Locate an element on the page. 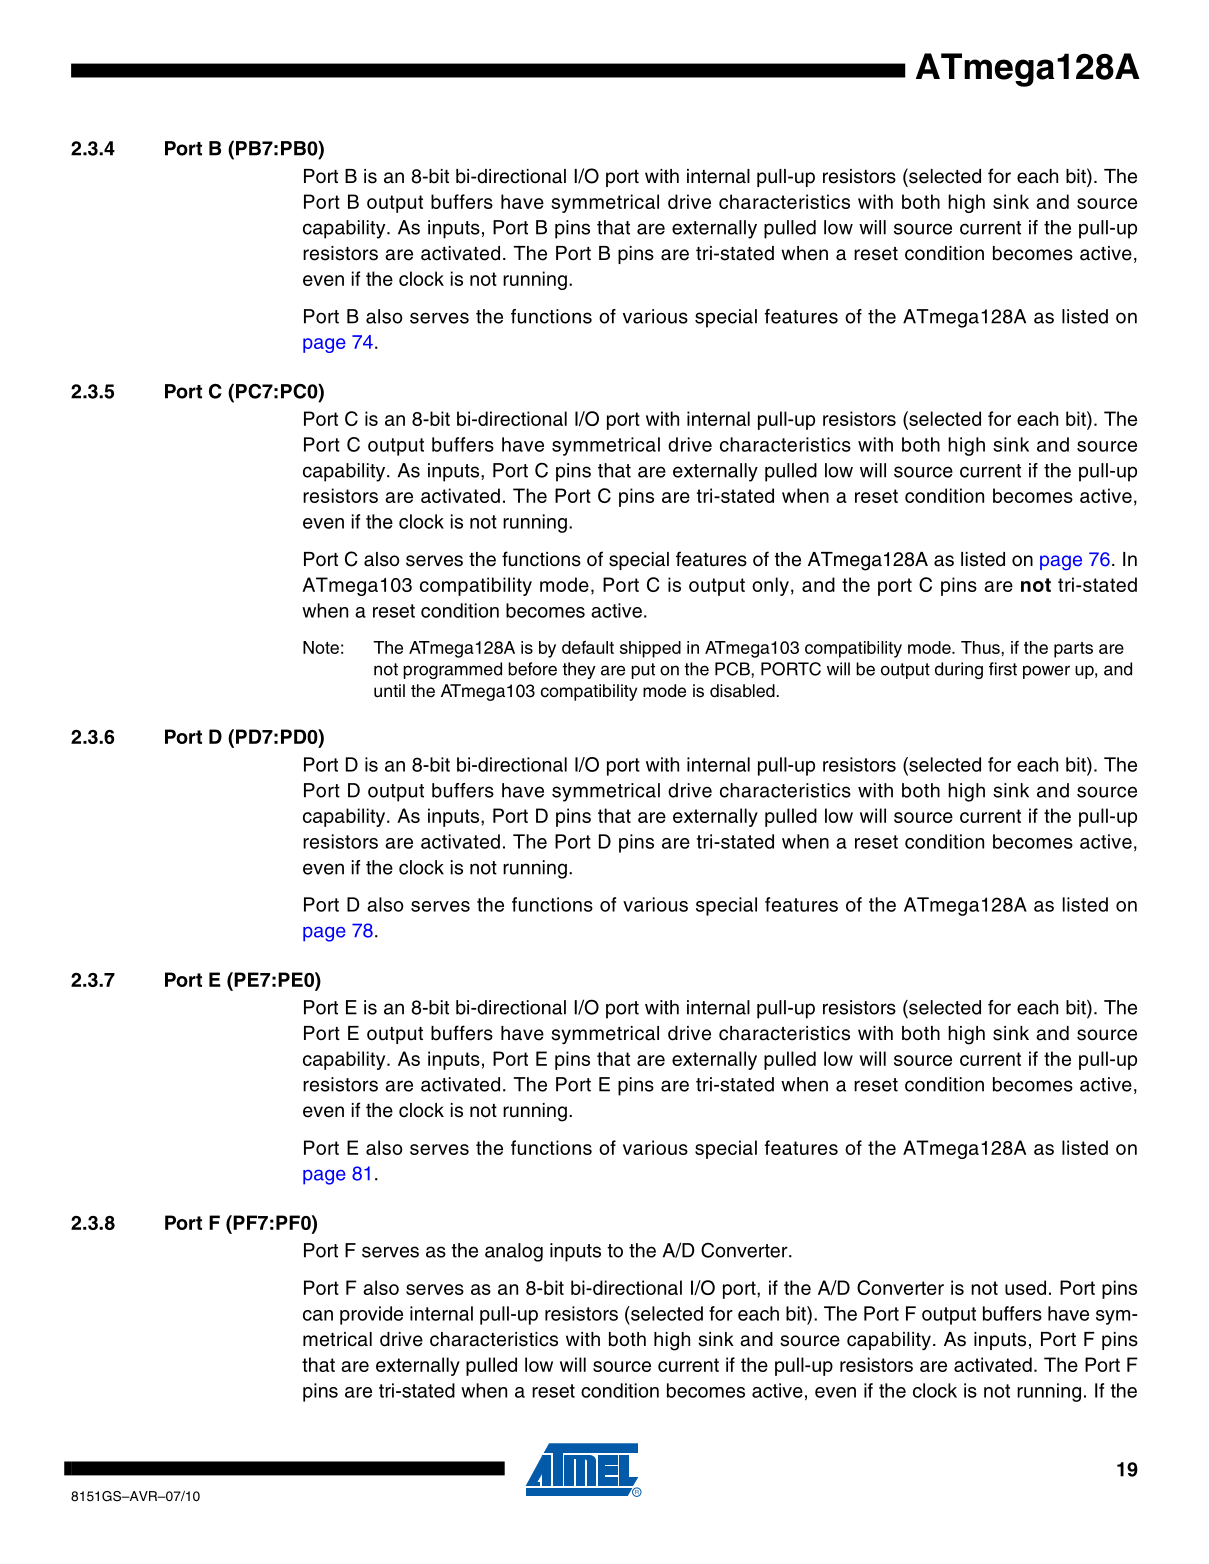 This page has width=1209, height=1564. power is located at coordinates (1046, 672).
